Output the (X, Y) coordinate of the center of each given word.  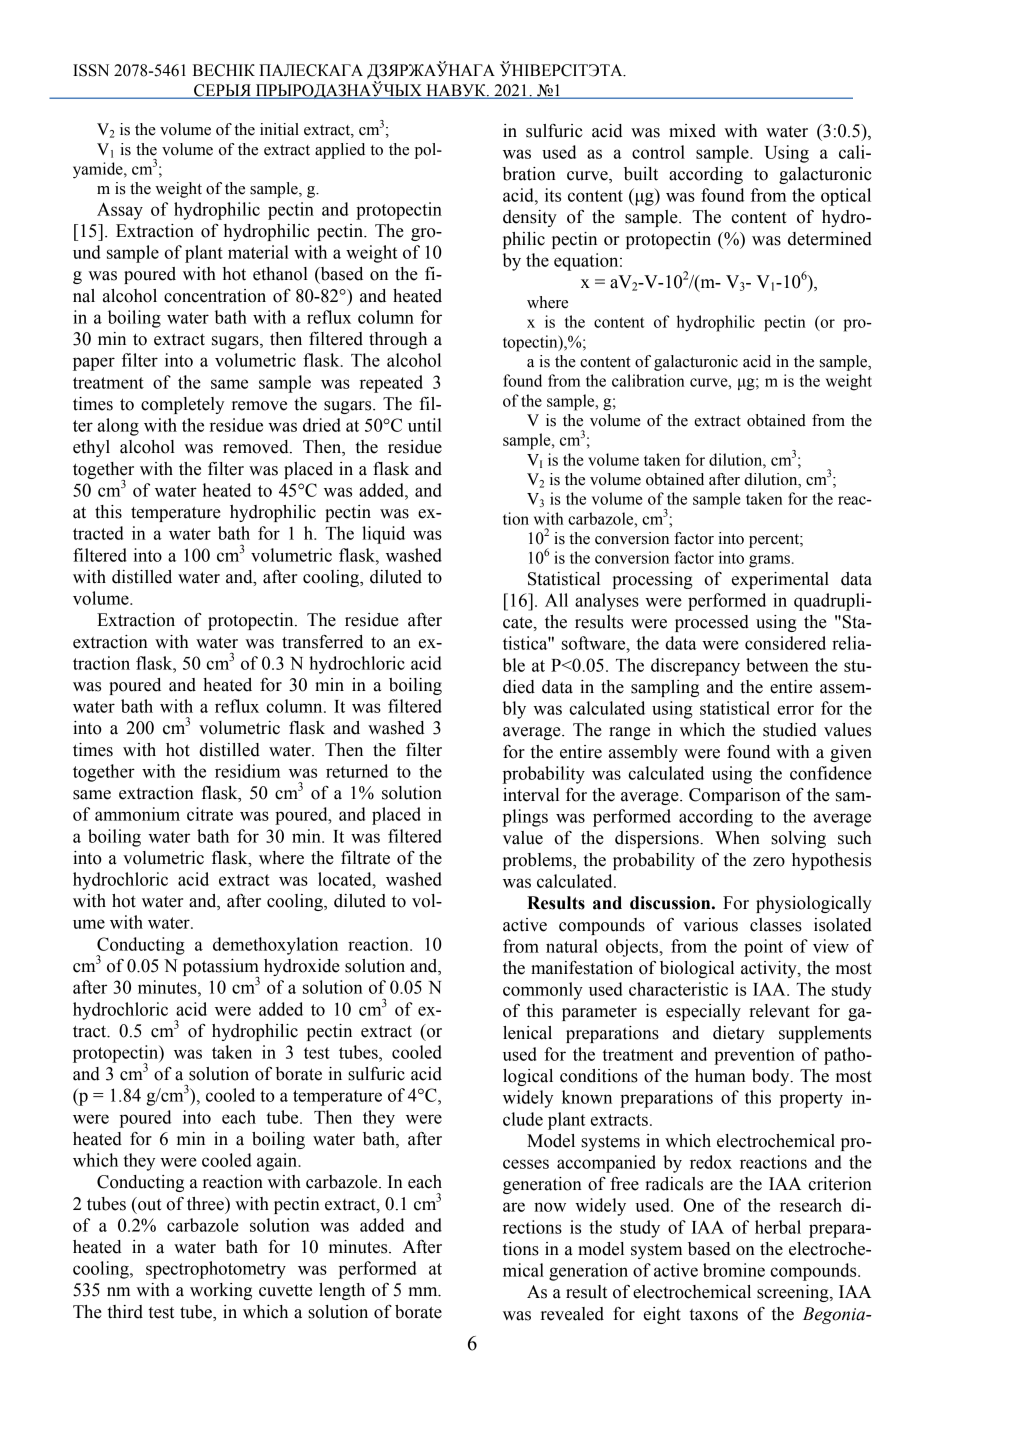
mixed (692, 131)
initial (279, 129)
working (221, 1291)
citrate (210, 814)
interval (531, 795)
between (777, 665)
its (553, 195)
